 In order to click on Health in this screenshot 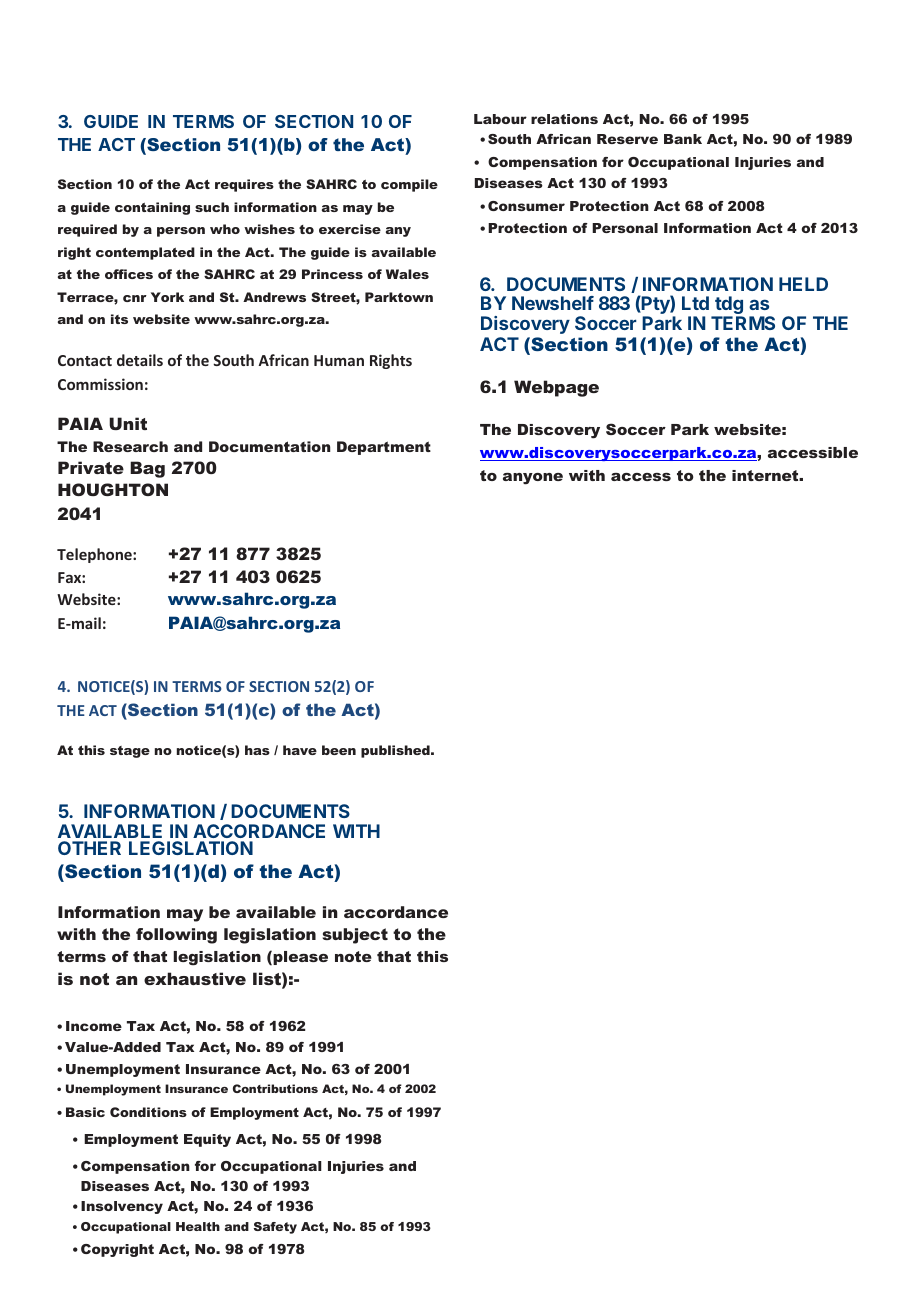, I will do `click(198, 1226)`.
